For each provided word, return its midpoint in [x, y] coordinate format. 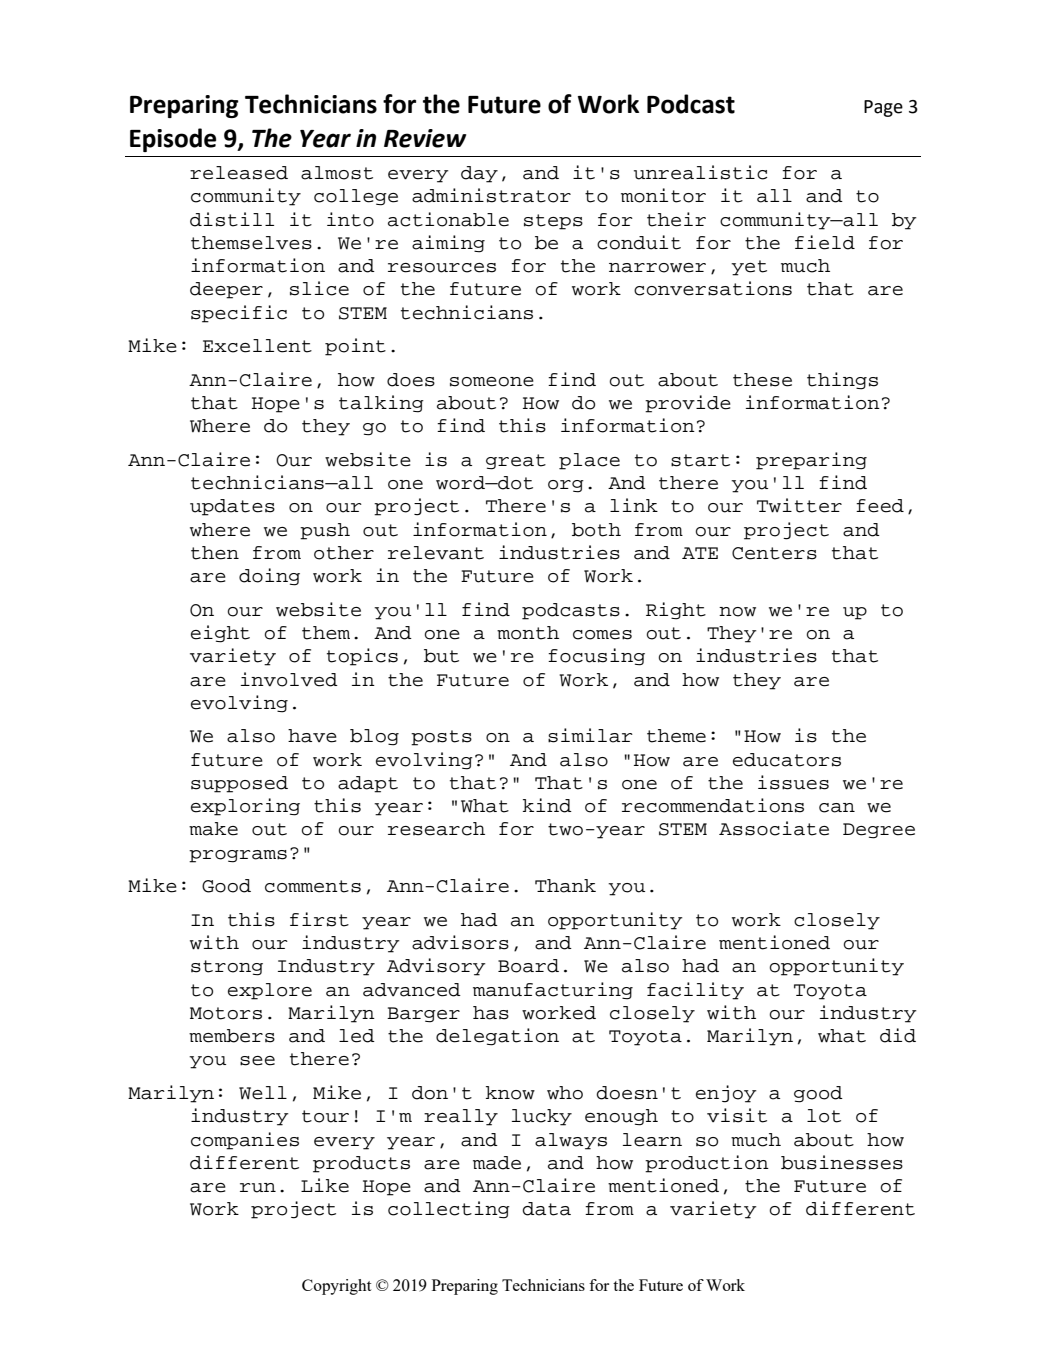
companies [245, 1141]
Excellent [257, 346]
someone [492, 382]
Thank [565, 886]
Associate [774, 828]
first [319, 919]
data [546, 1209]
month [528, 633]
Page [883, 108]
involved [289, 679]
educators [787, 760]
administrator [491, 195]
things [842, 381]
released [239, 173]
